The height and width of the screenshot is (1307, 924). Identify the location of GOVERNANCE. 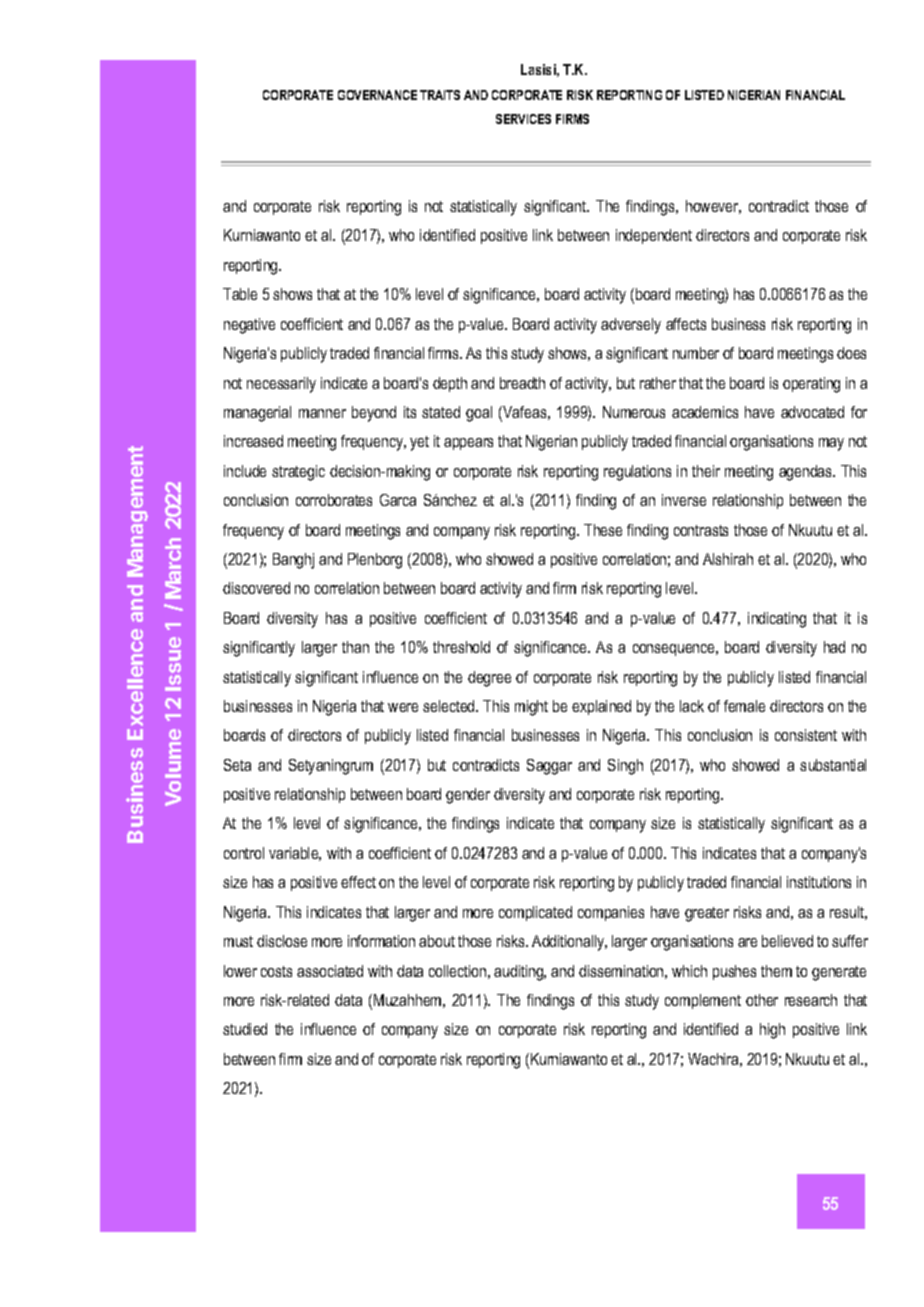
(377, 95).
